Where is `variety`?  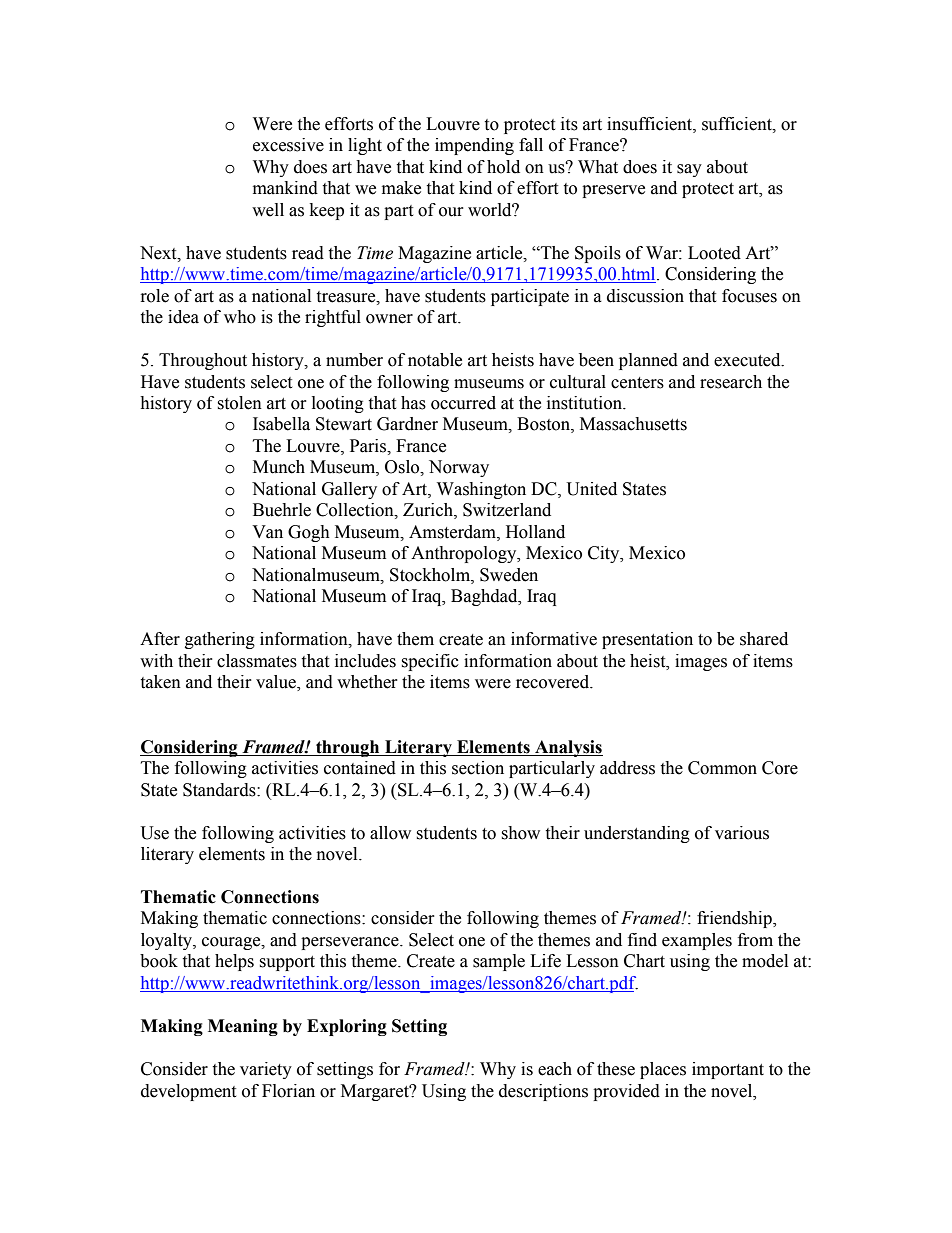
variety is located at coordinates (266, 1070).
